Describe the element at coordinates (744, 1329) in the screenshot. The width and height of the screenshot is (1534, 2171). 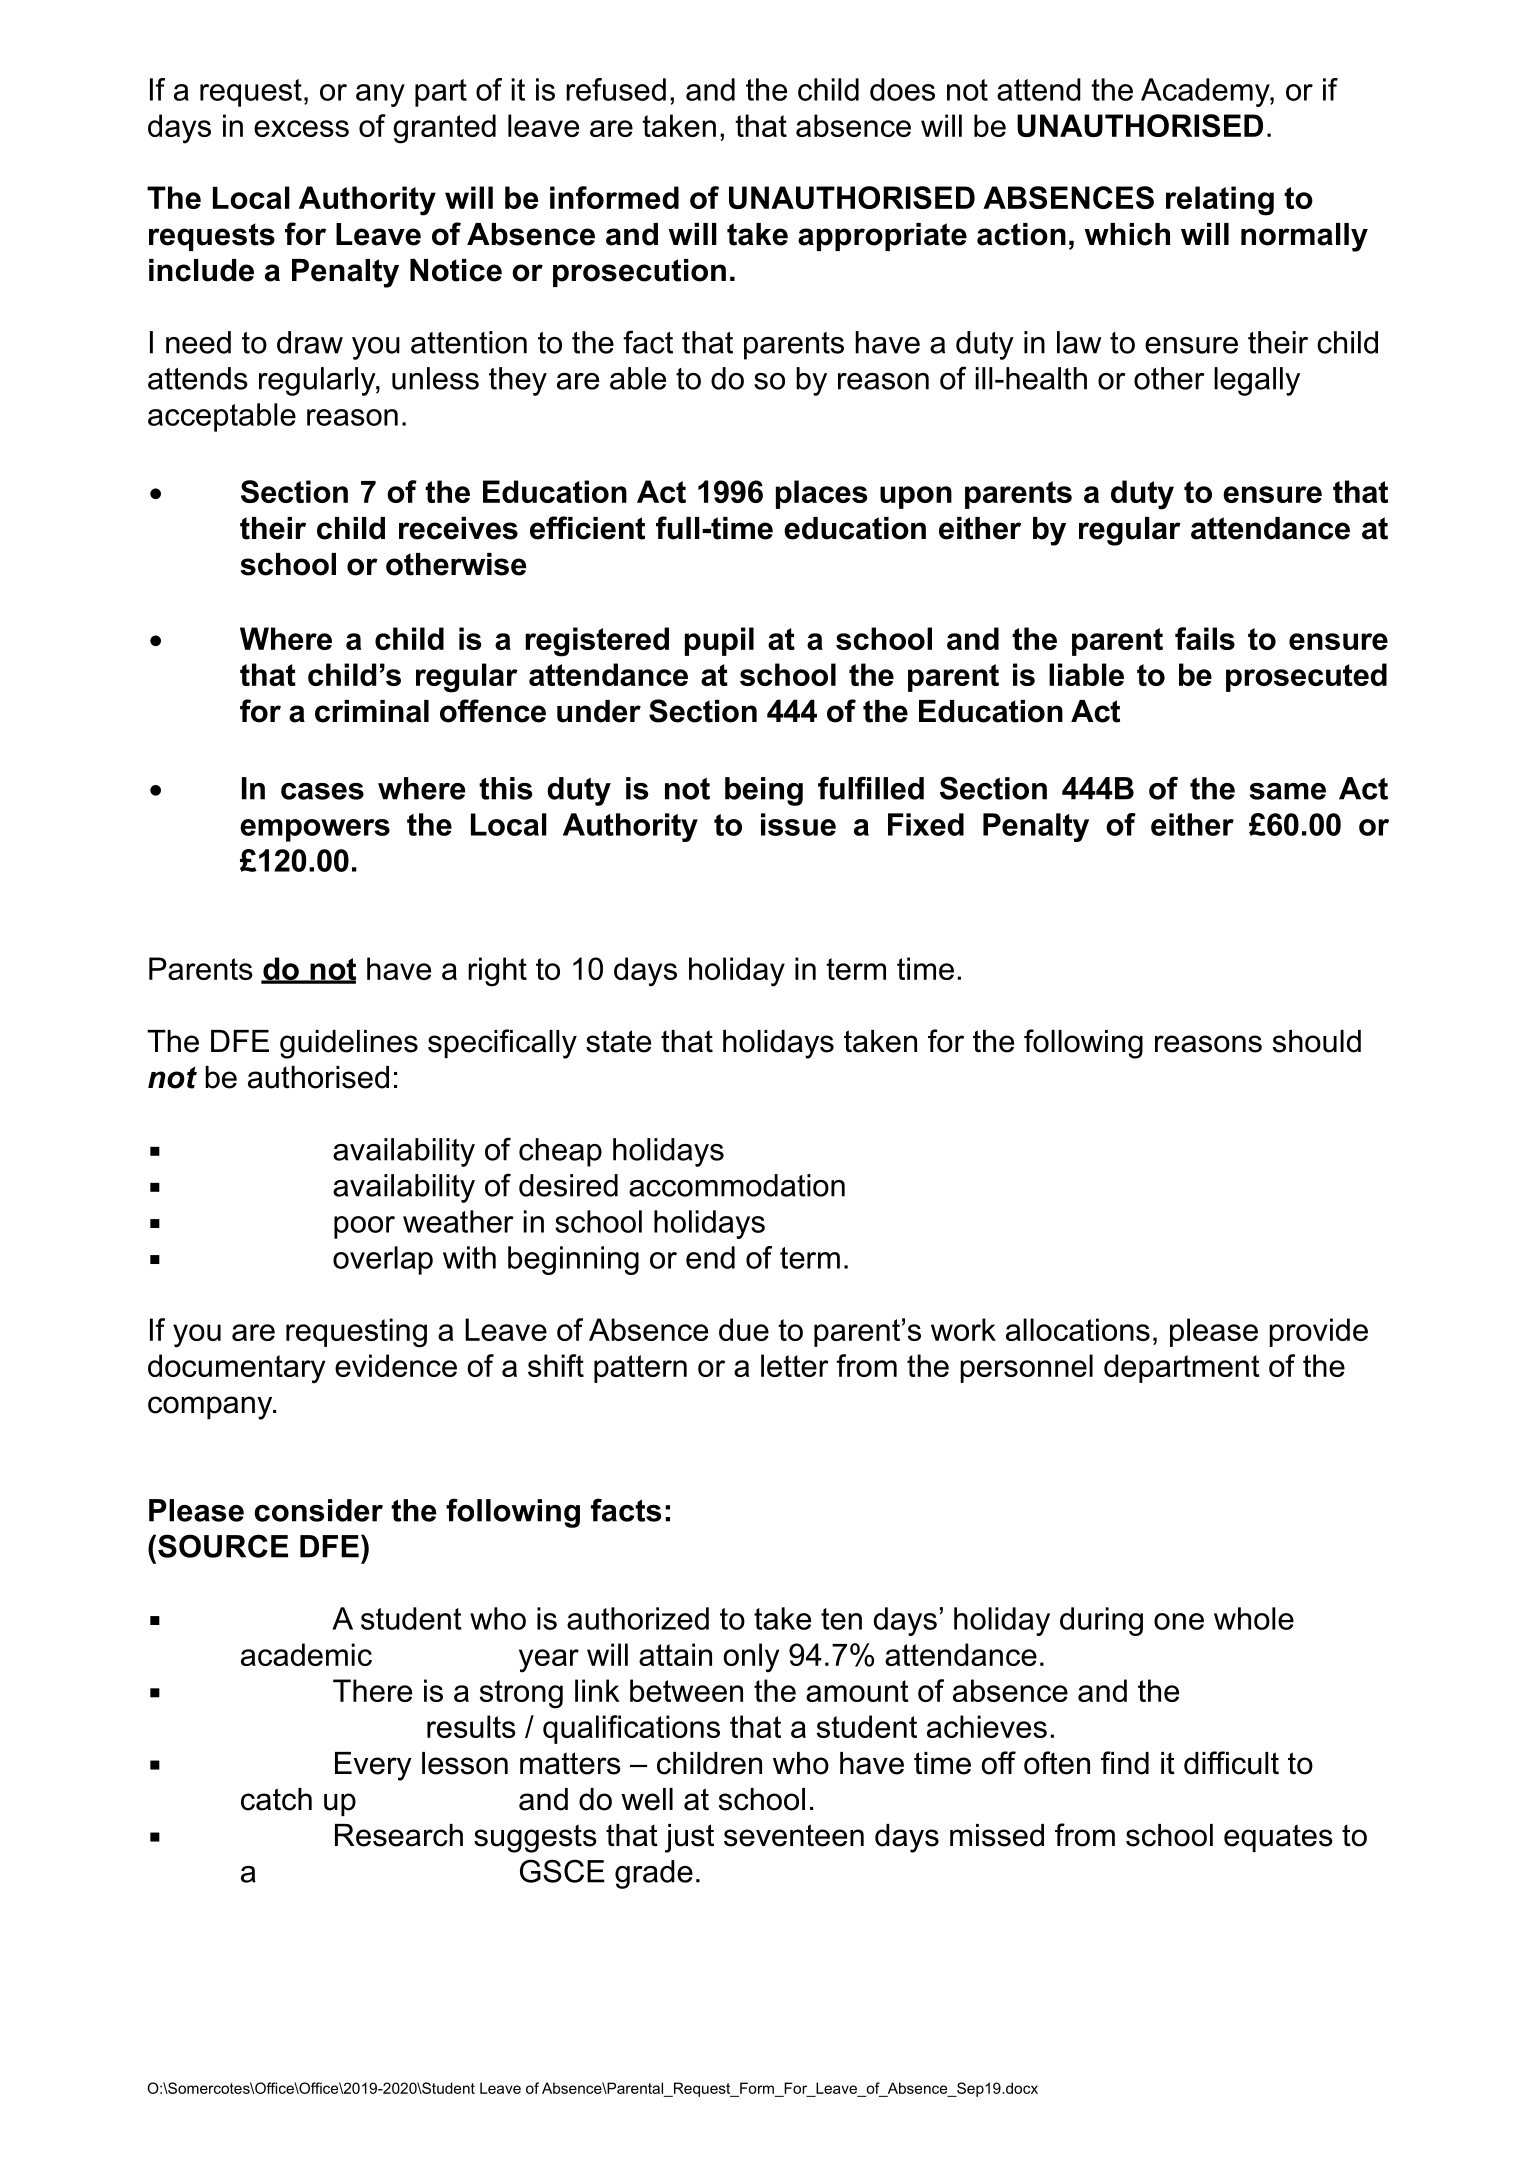
I see `due` at that location.
